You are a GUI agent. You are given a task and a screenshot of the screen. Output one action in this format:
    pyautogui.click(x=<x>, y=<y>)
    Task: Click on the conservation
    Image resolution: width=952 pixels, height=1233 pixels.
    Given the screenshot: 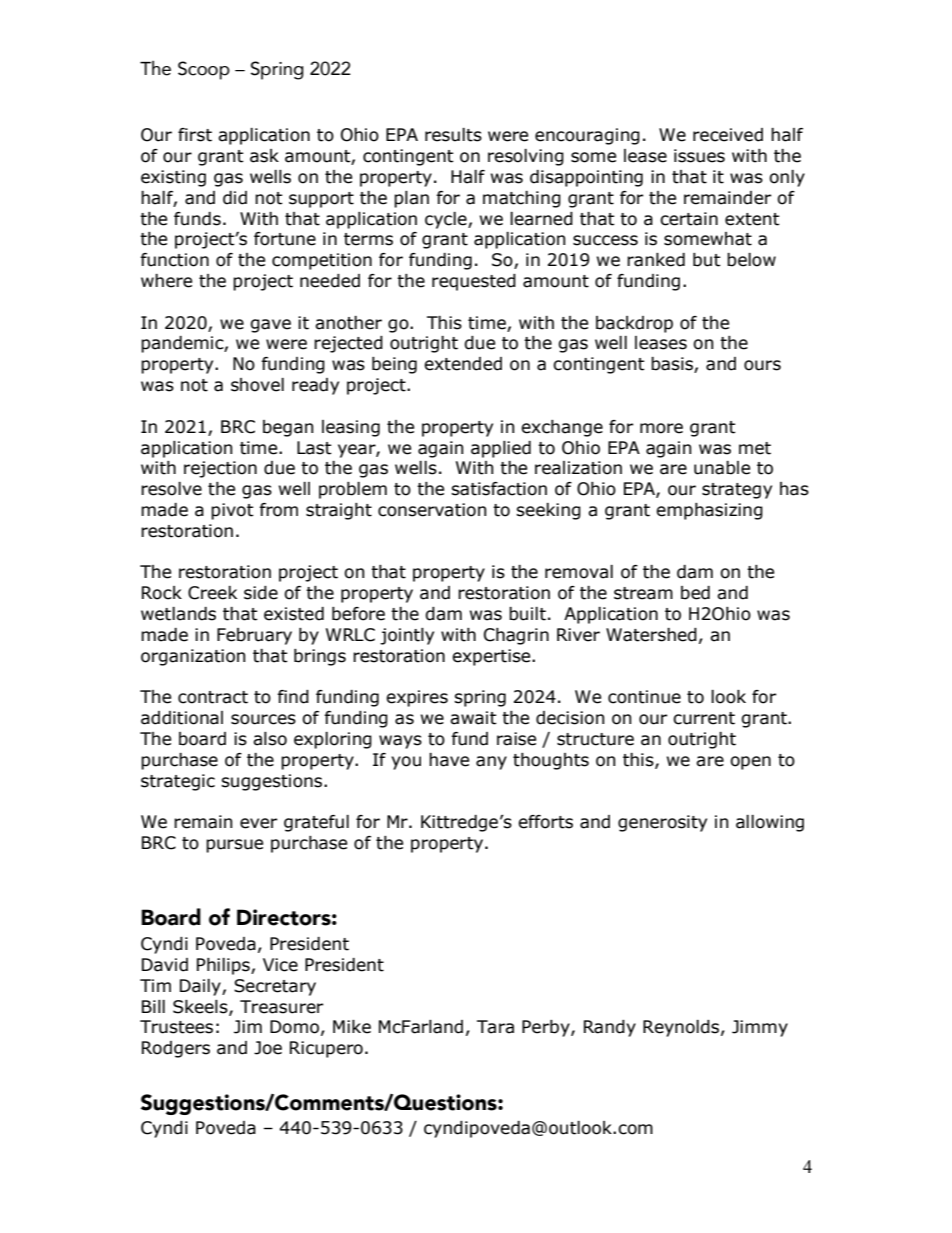 What is the action you would take?
    pyautogui.click(x=432, y=510)
